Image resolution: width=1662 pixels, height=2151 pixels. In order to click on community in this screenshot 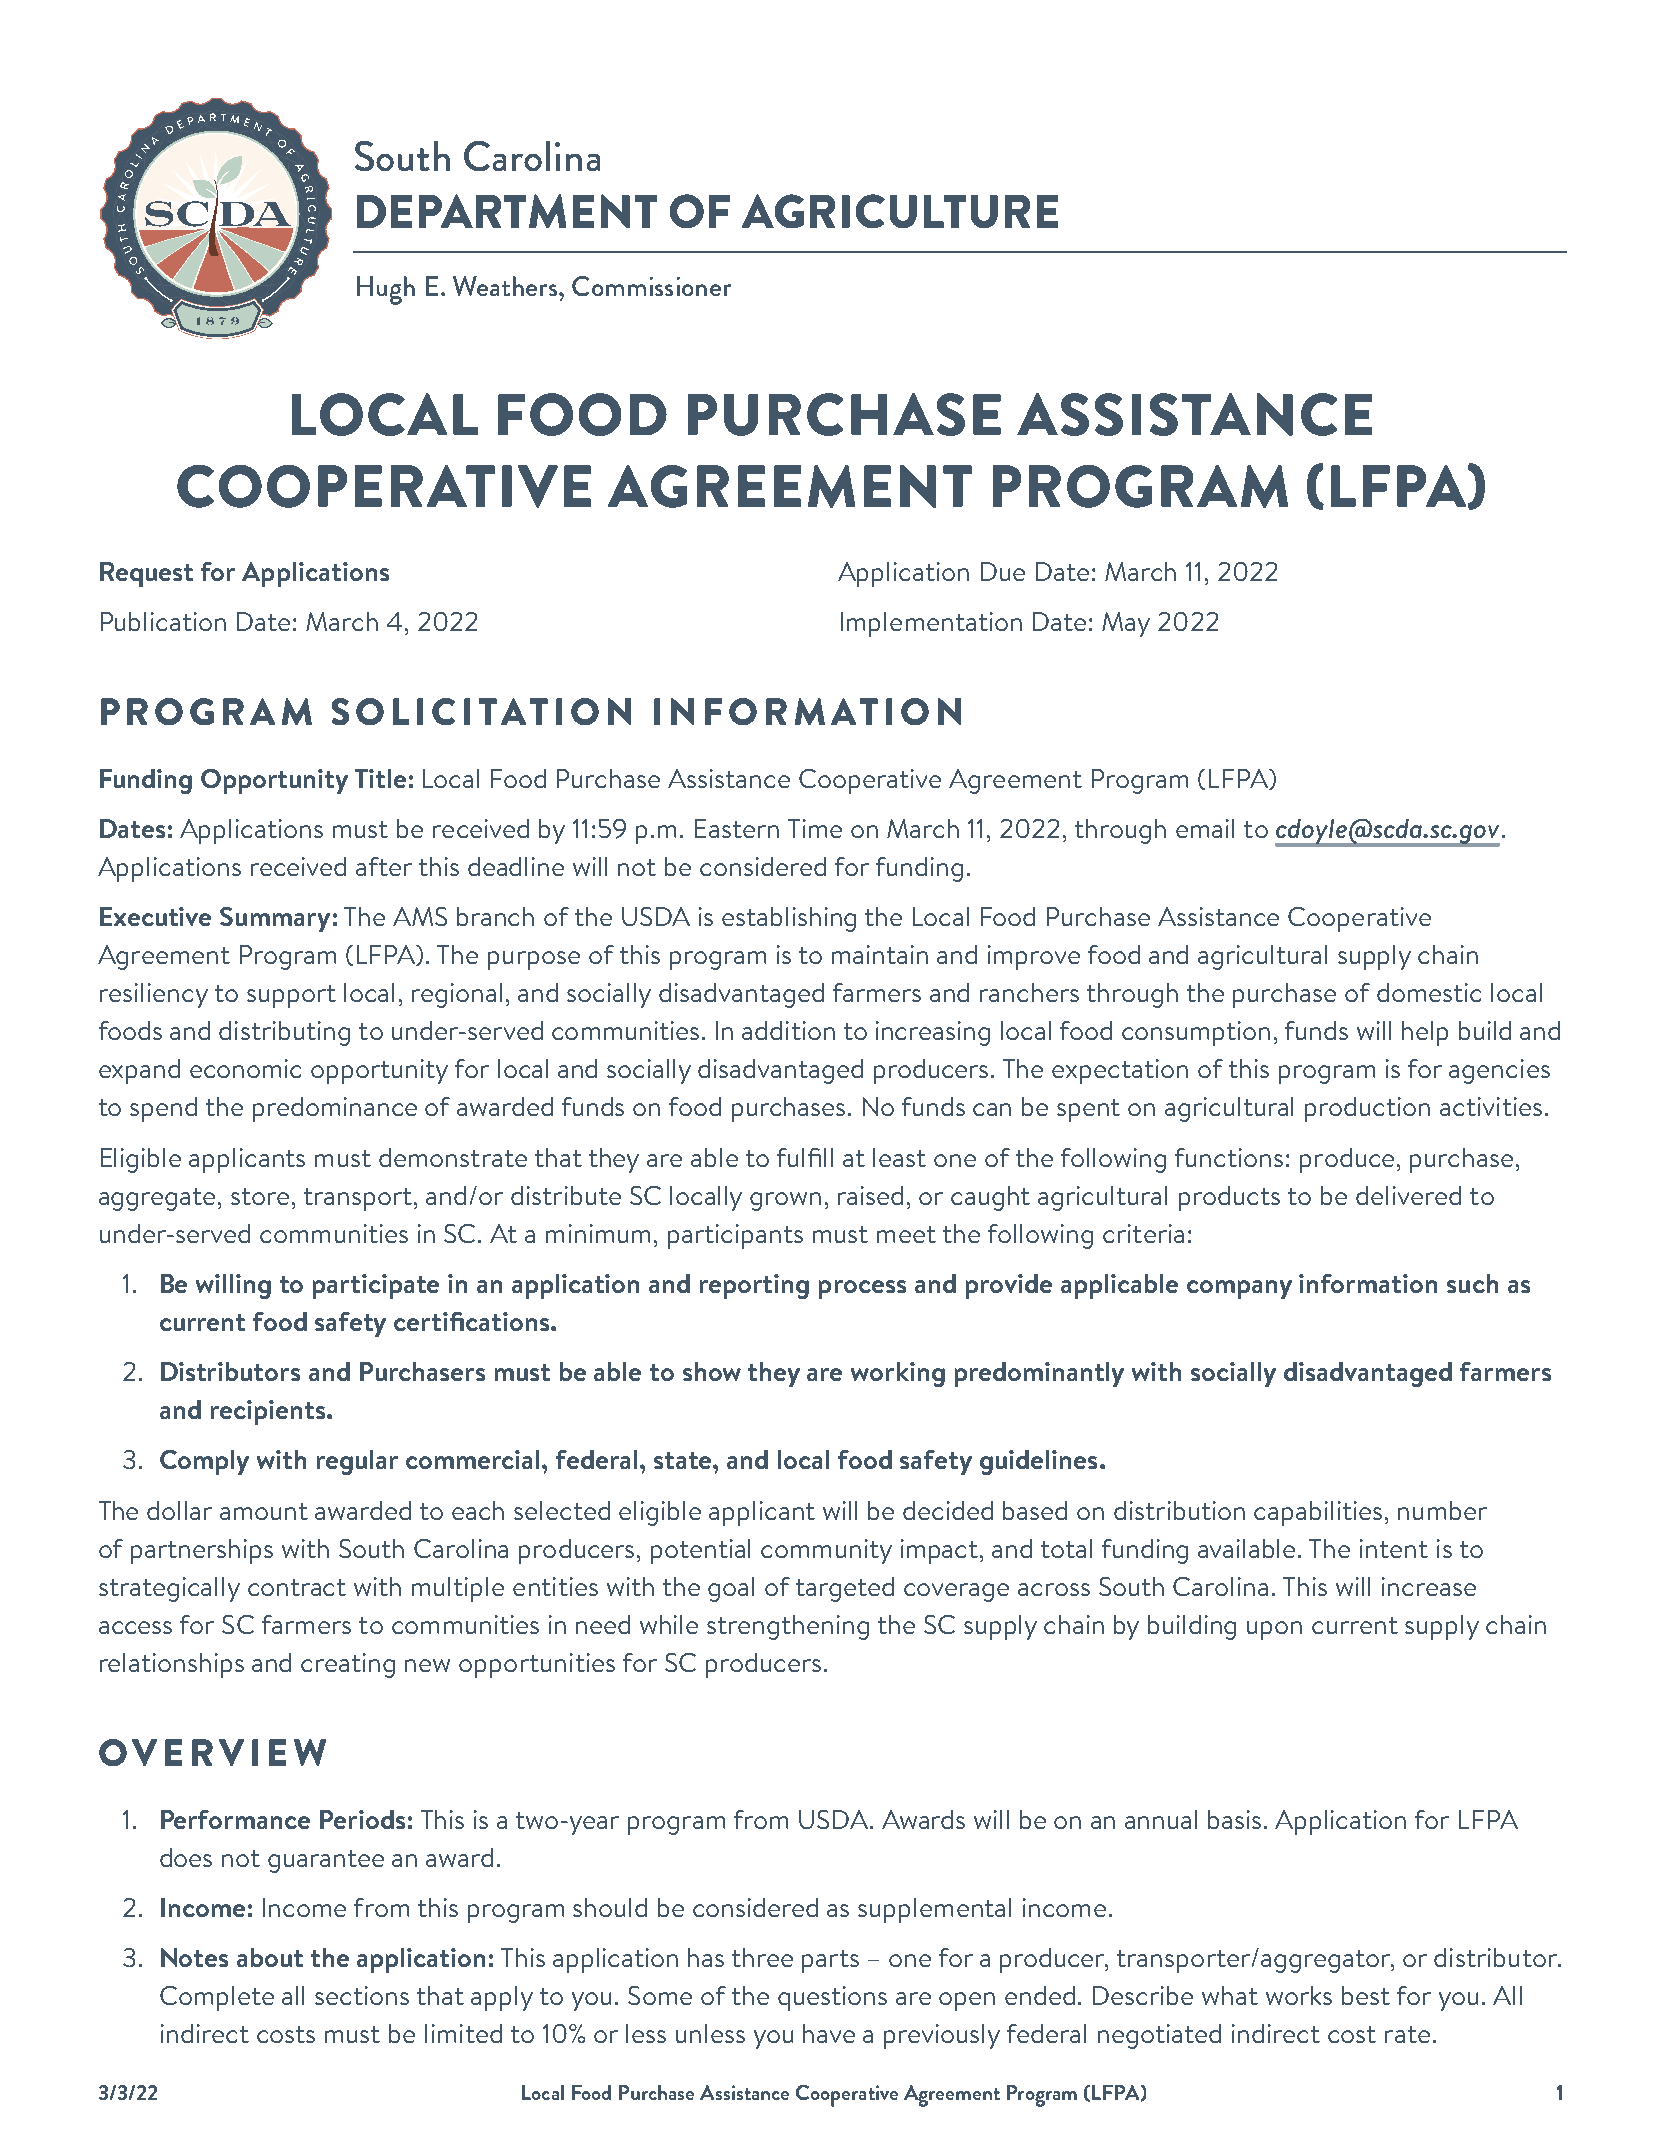, I will do `click(826, 1551)`.
